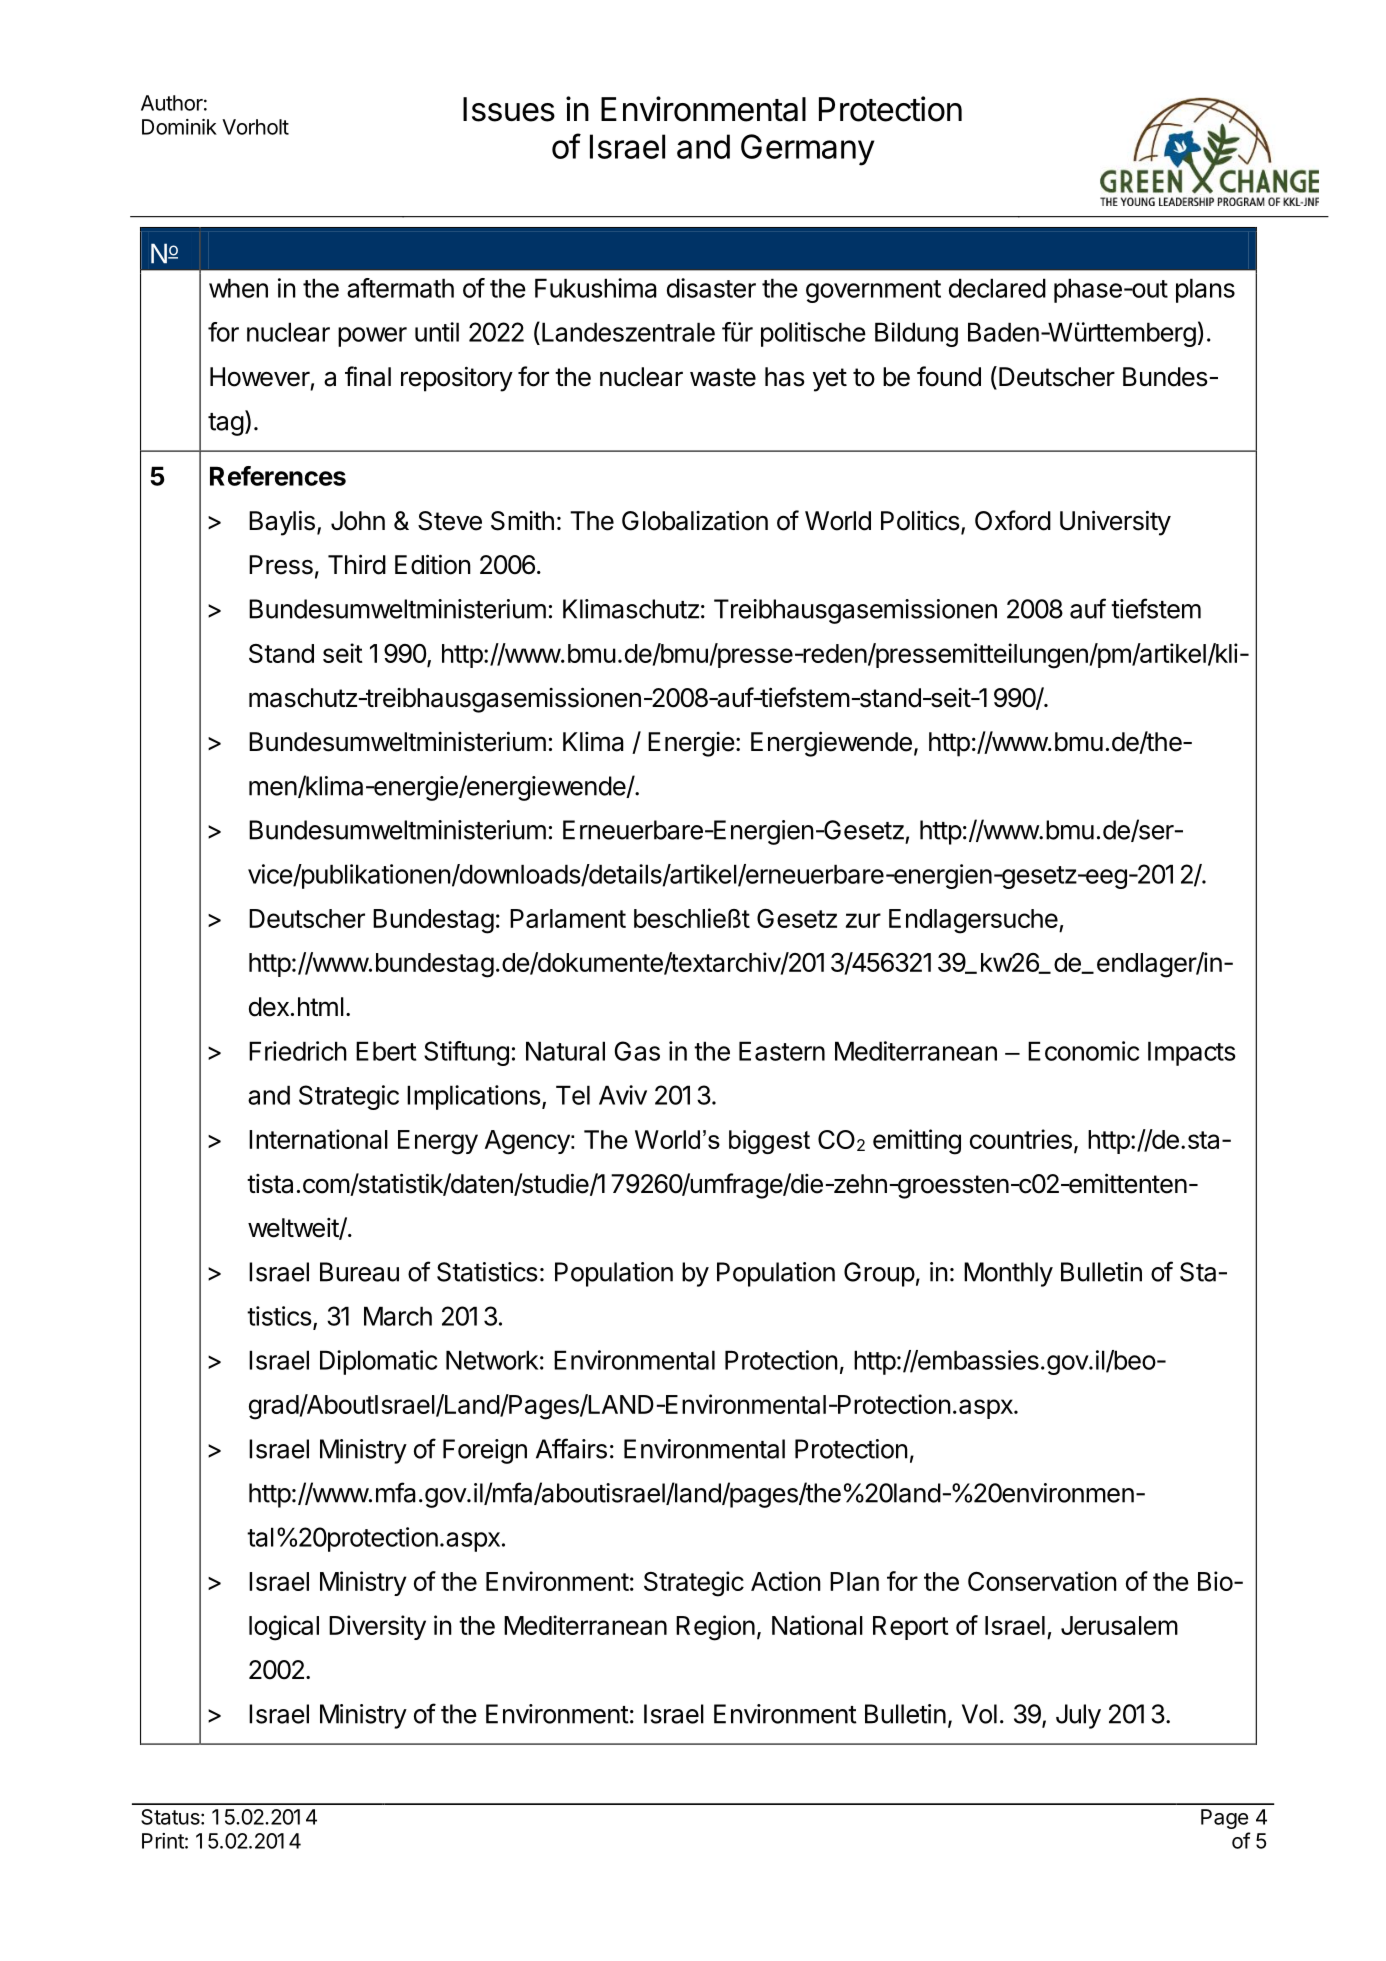 The image size is (1386, 1961). What do you see at coordinates (357, 564) in the page?
I see `Third` at bounding box center [357, 564].
